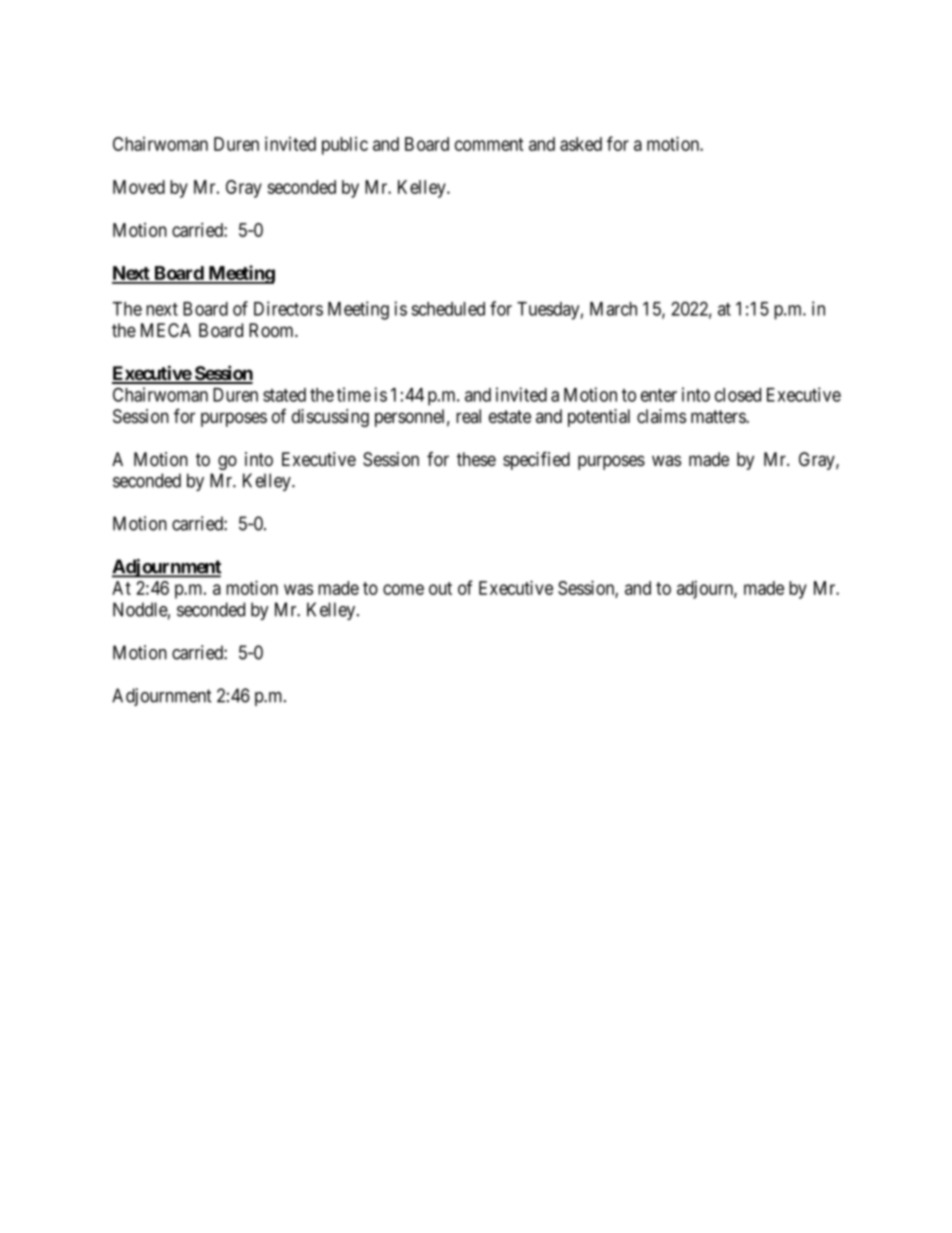 The height and width of the screenshot is (1233, 952). I want to click on time, so click(354, 394).
